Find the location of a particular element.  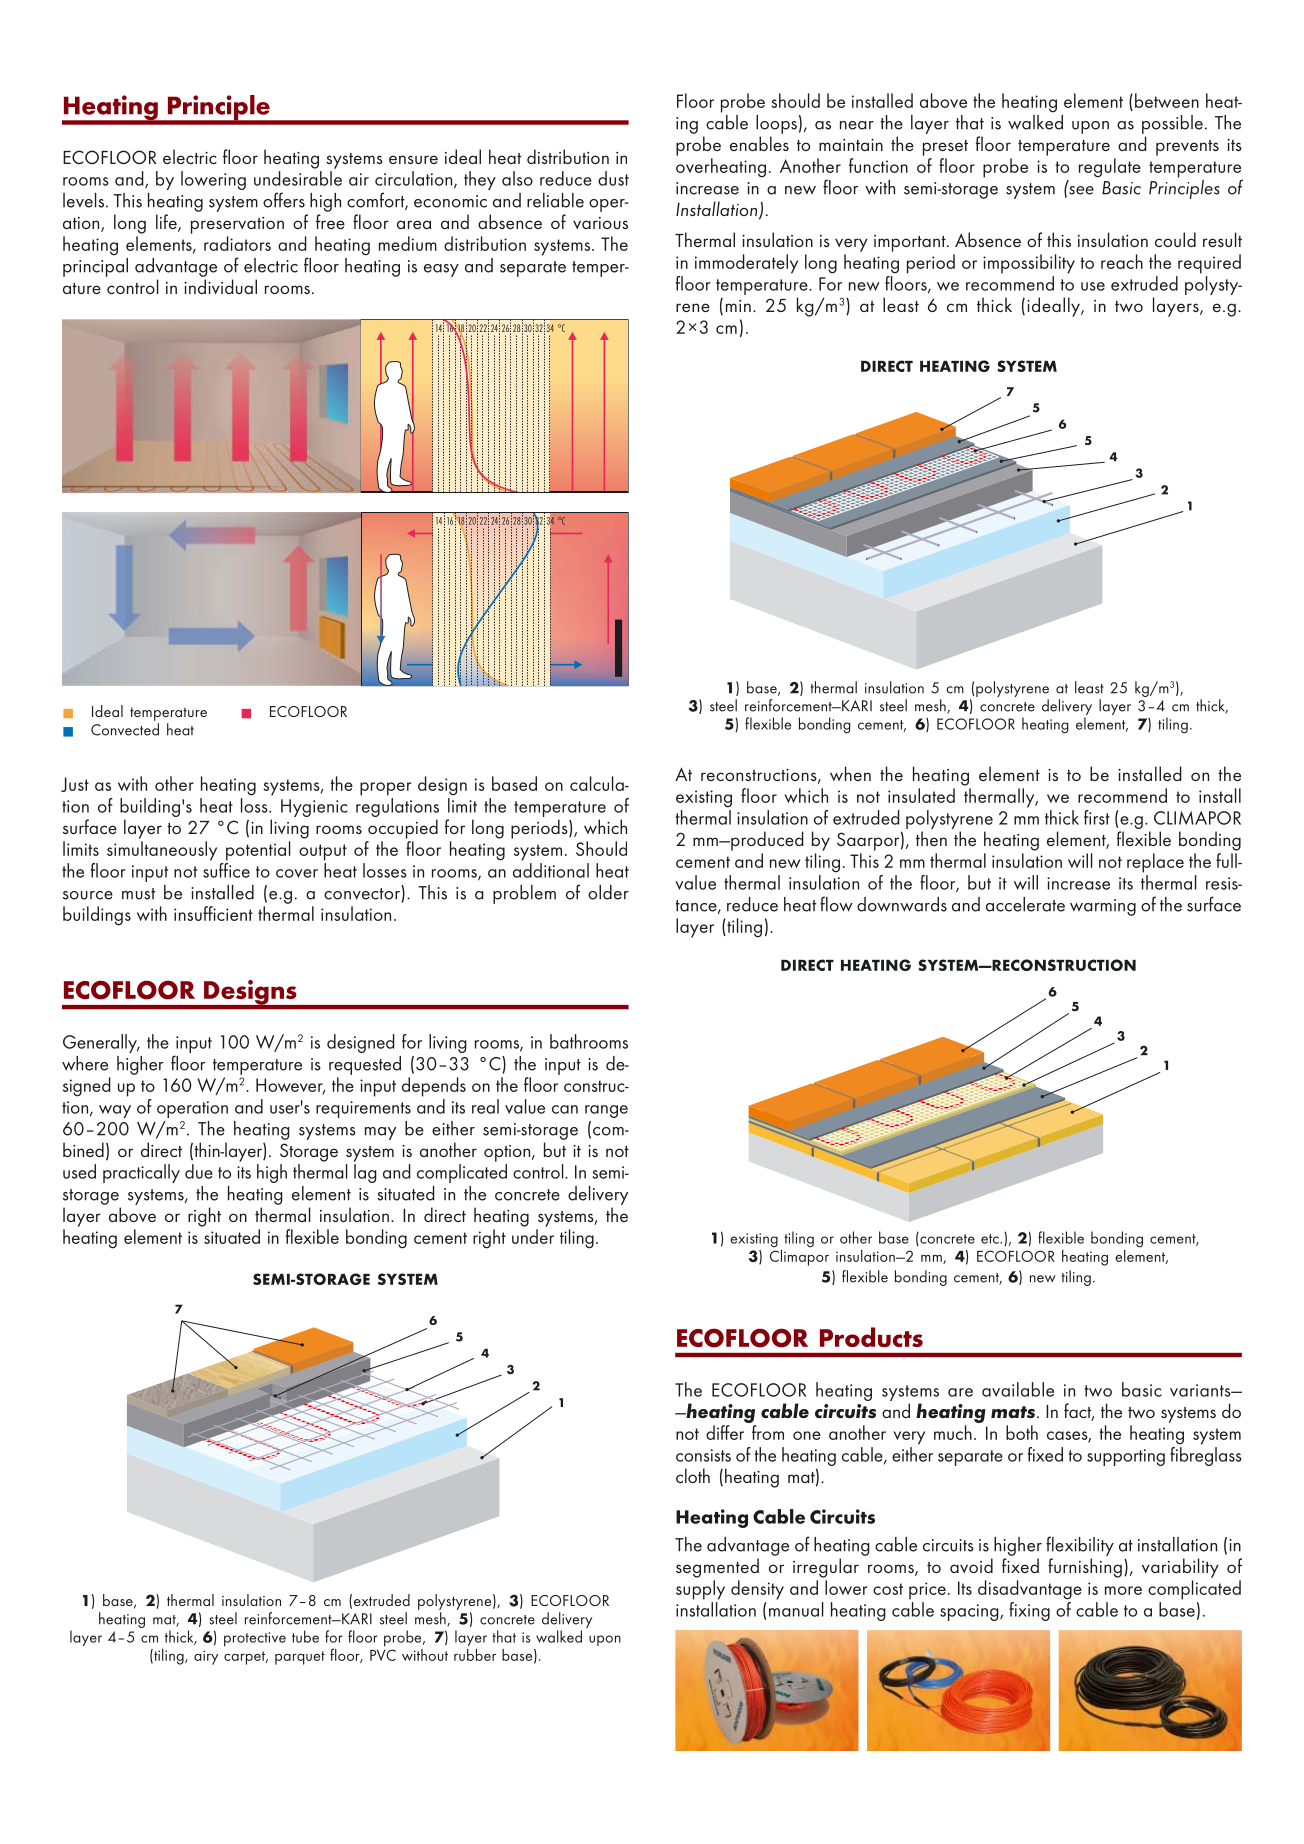

more is located at coordinates (1123, 1590).
